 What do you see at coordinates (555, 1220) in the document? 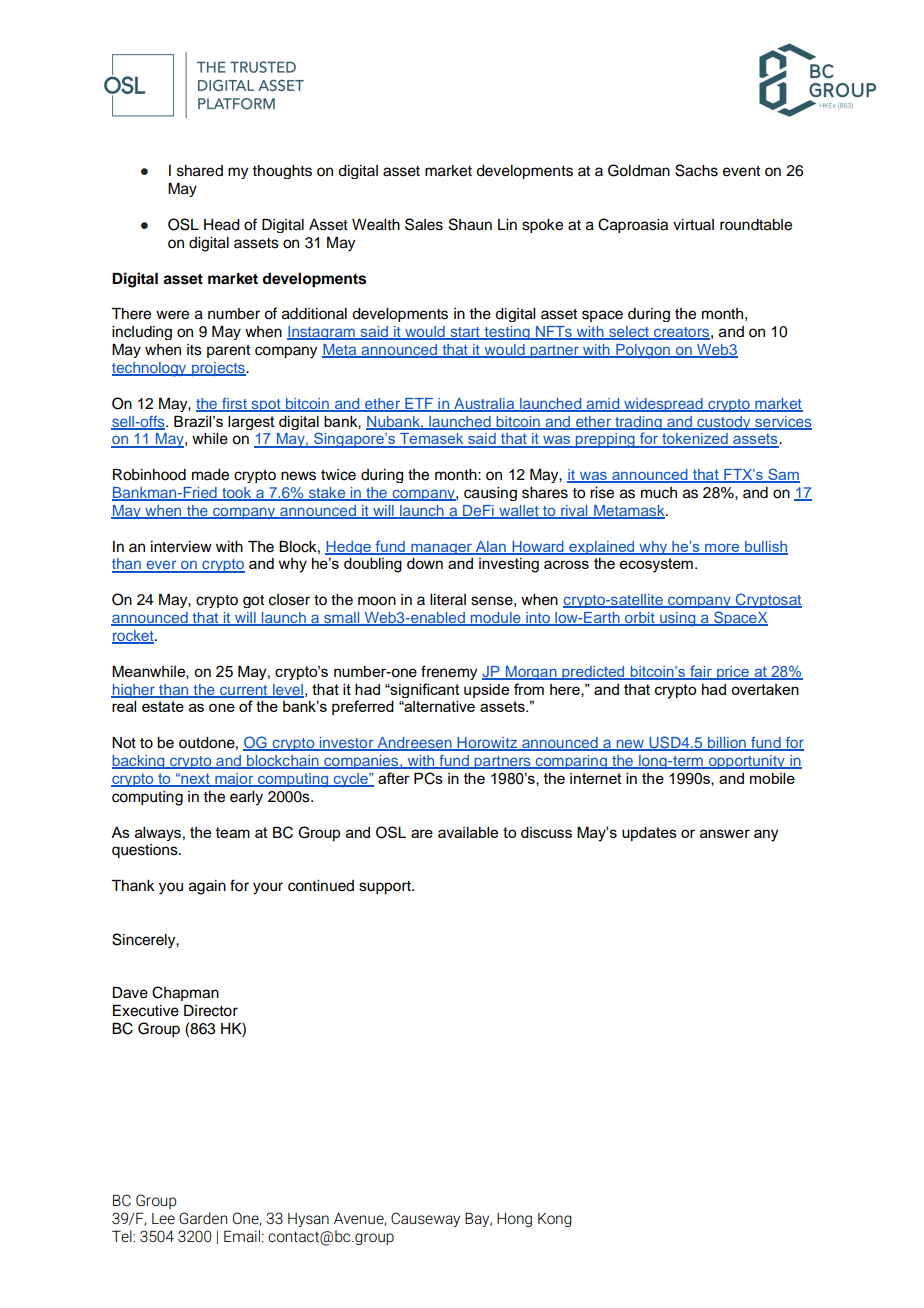
I see `Kong` at bounding box center [555, 1220].
